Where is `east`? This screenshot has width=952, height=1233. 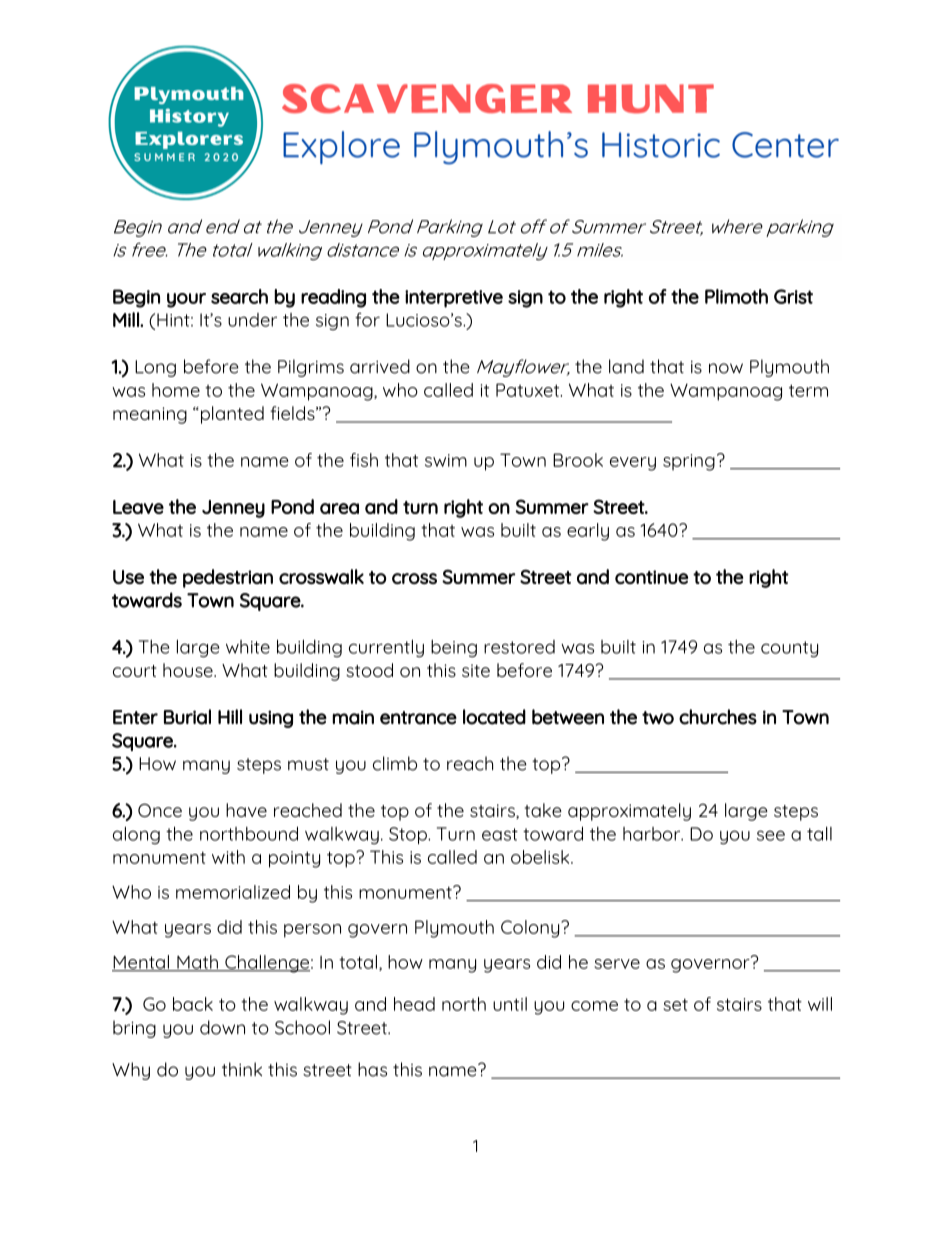
east is located at coordinates (500, 834).
